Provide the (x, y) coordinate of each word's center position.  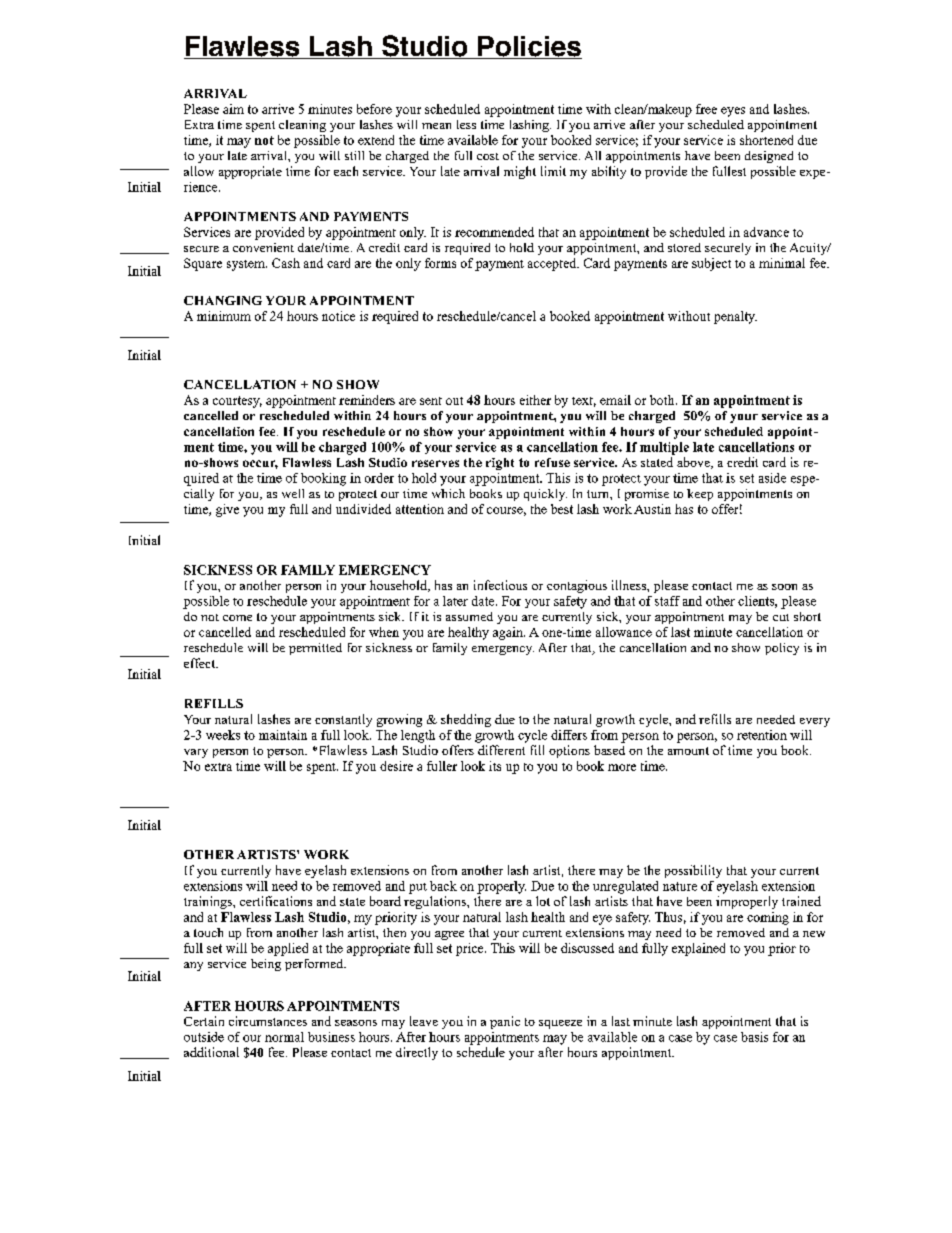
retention (762, 735)
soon (784, 587)
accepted (553, 264)
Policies (529, 47)
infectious (500, 585)
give (227, 510)
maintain (283, 735)
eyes (733, 112)
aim (233, 109)
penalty (735, 317)
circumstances (268, 1021)
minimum (224, 316)
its (495, 766)
